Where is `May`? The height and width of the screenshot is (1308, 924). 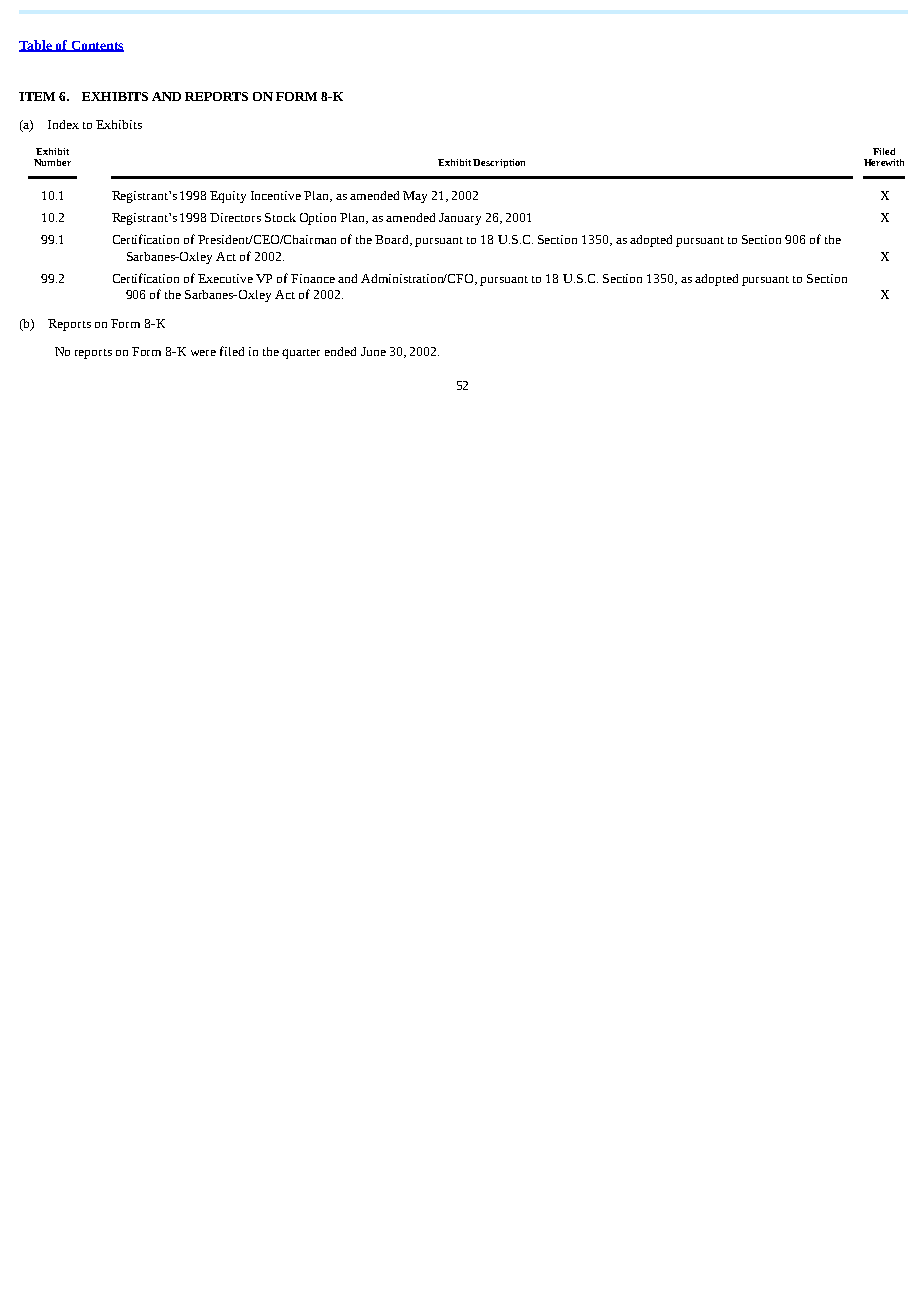 May is located at coordinates (415, 197).
